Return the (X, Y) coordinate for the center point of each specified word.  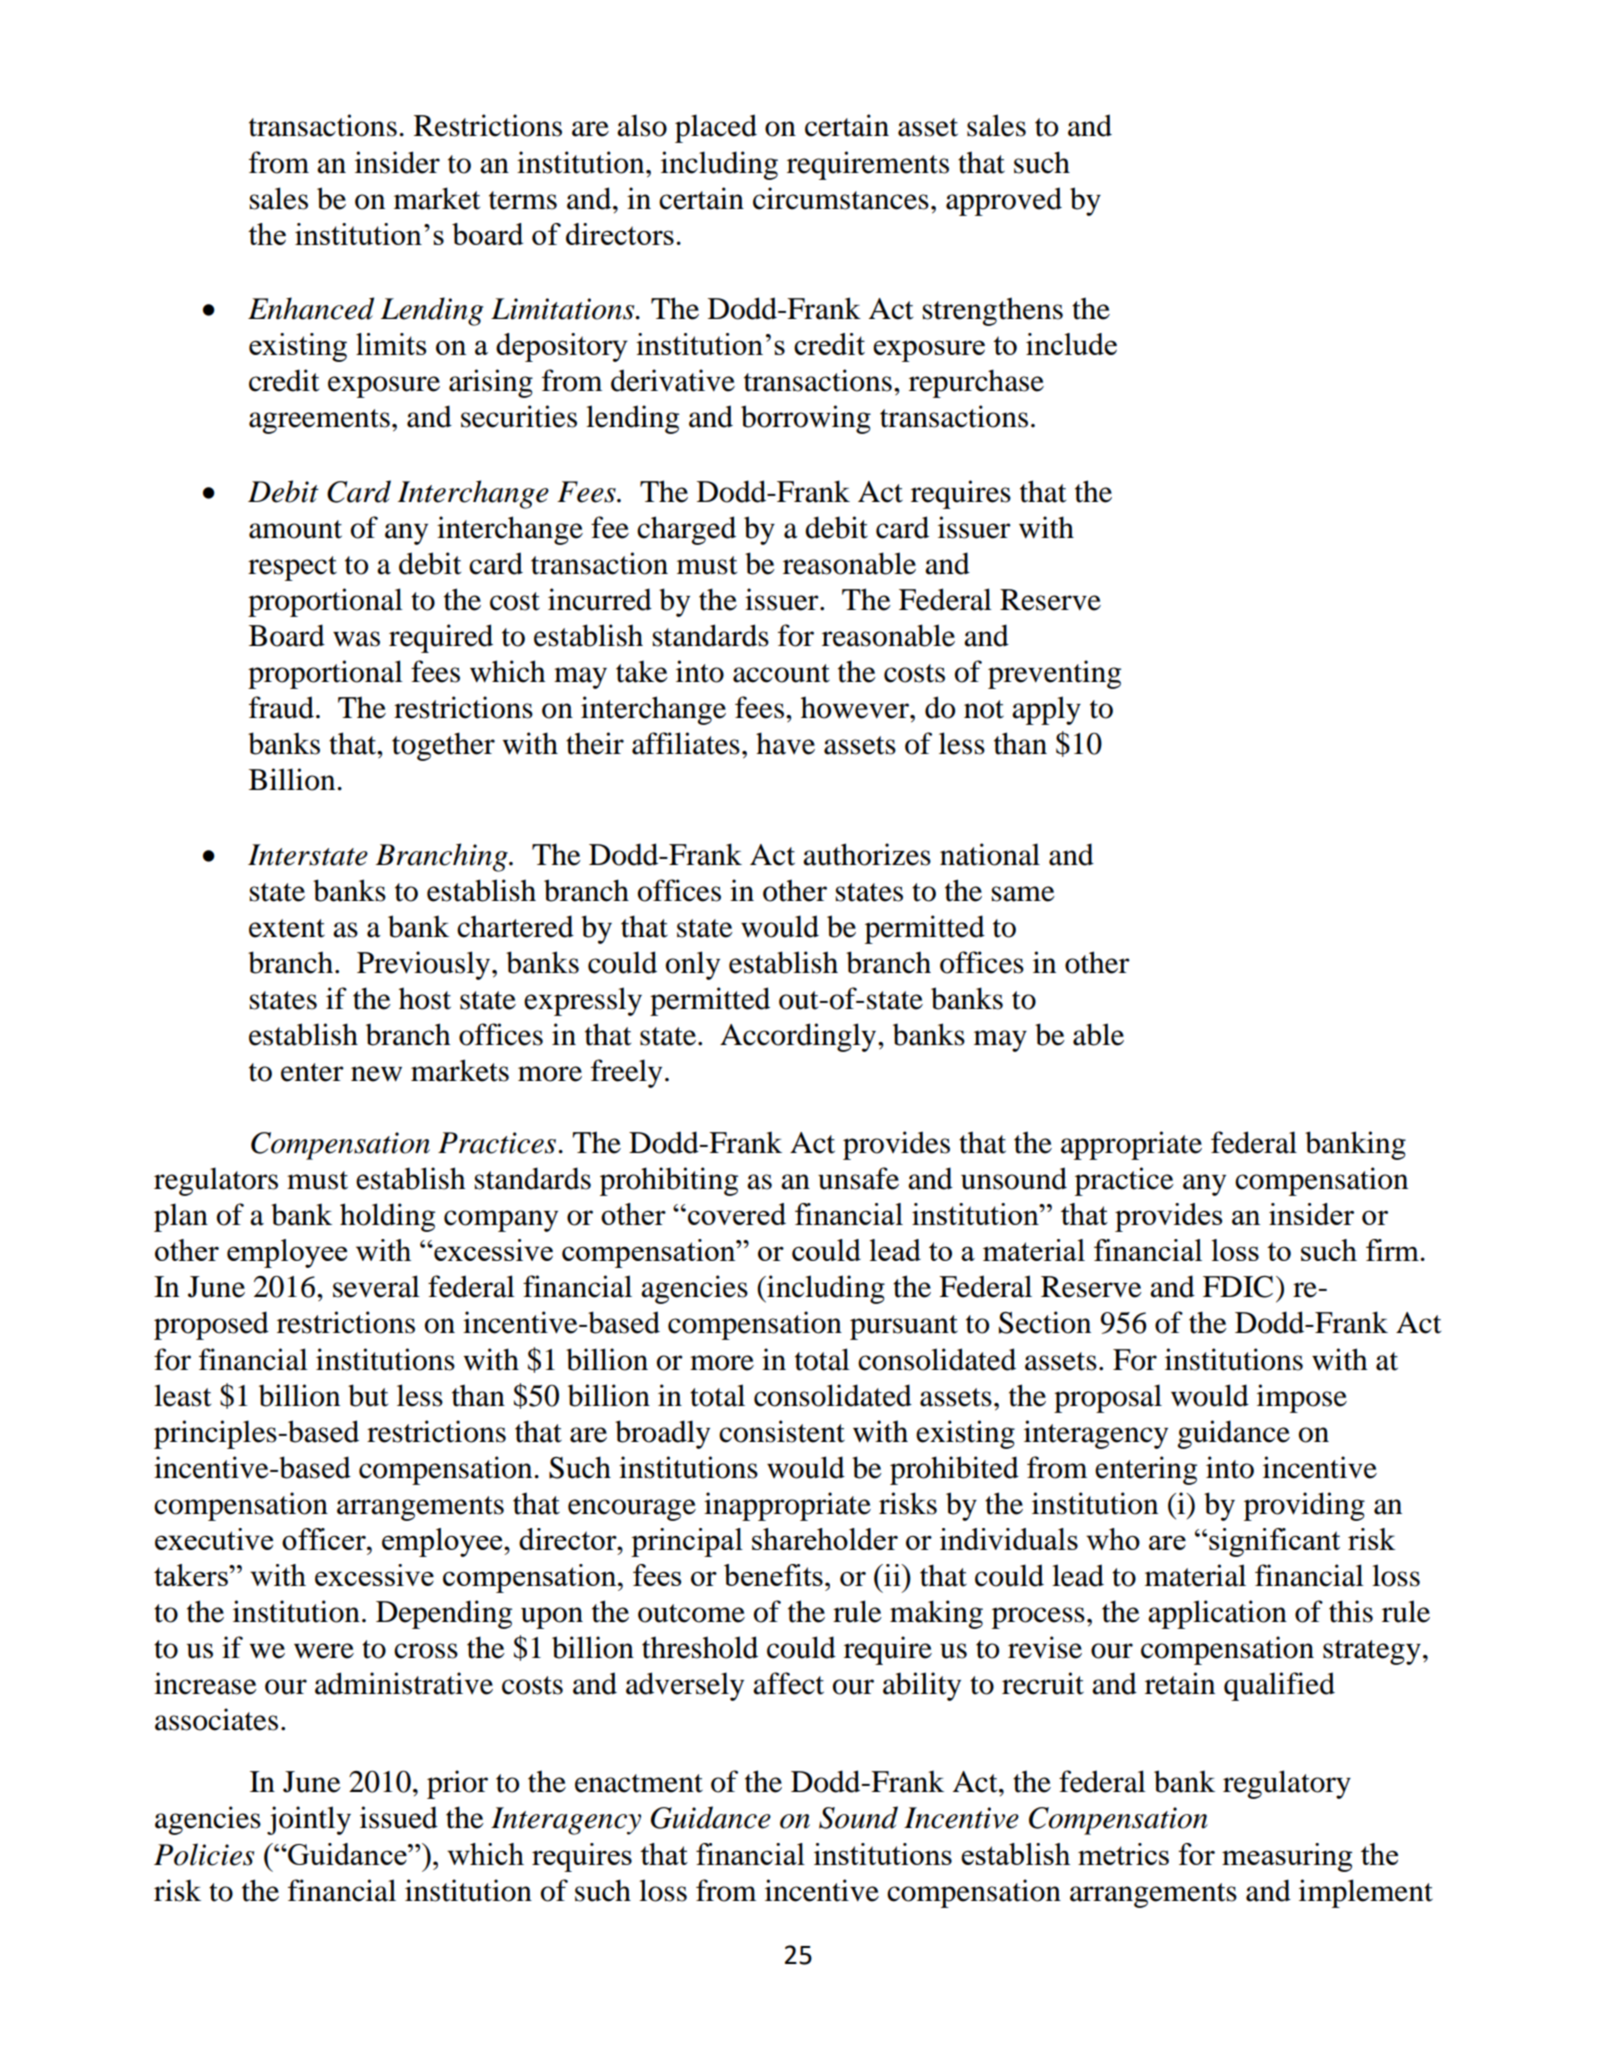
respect (292, 568)
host (425, 998)
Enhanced (311, 308)
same (1023, 894)
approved (1004, 201)
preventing (1054, 674)
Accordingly (799, 1037)
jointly (309, 1820)
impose (1302, 1398)
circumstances (841, 198)
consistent (782, 1431)
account (781, 673)
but (368, 1395)
